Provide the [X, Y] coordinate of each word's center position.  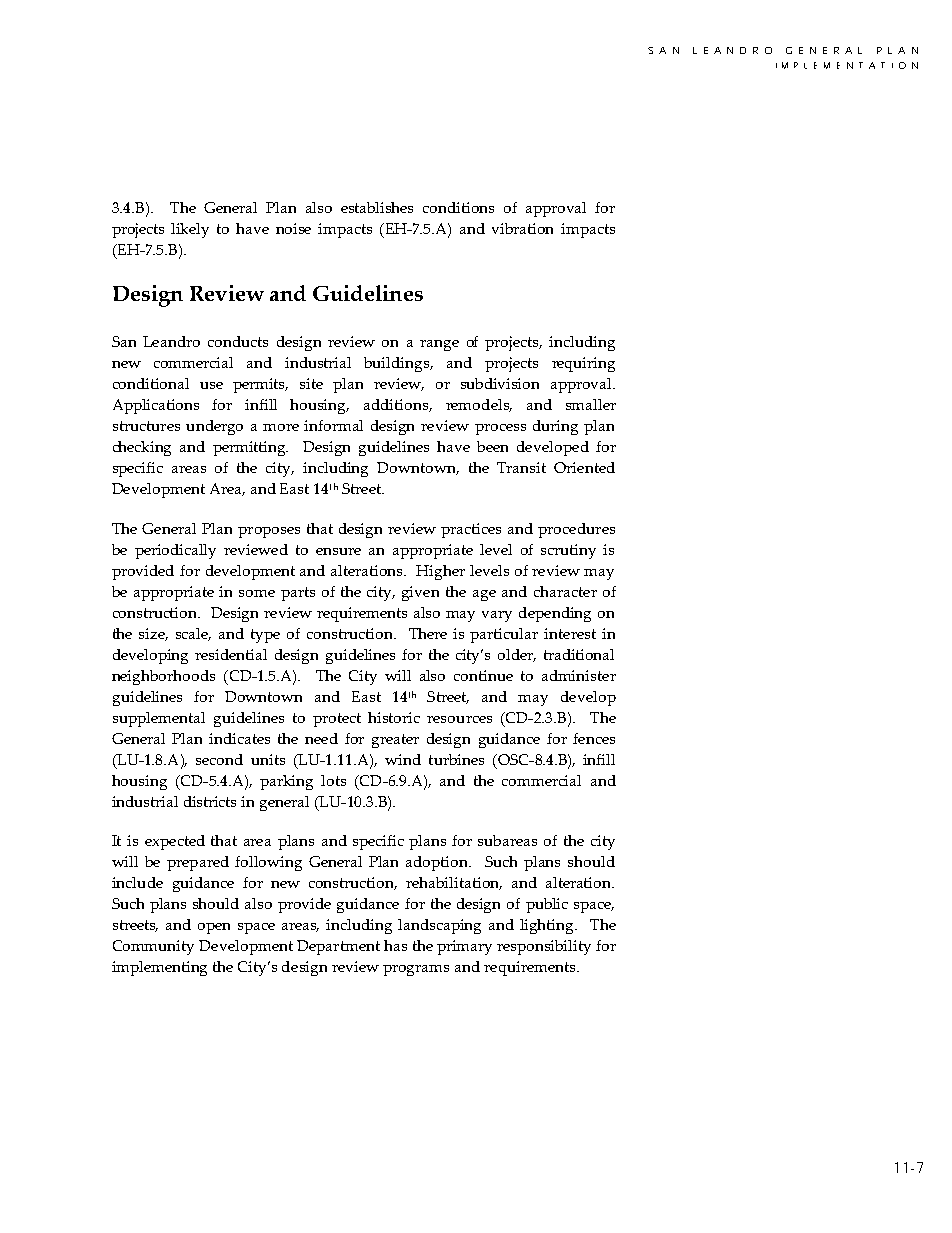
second [219, 759]
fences [594, 738]
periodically [175, 551]
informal [333, 425]
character [565, 591]
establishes [377, 207]
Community [153, 947]
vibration [522, 228]
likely [190, 230]
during [555, 427]
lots [333, 780]
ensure [338, 551]
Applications [156, 406]
